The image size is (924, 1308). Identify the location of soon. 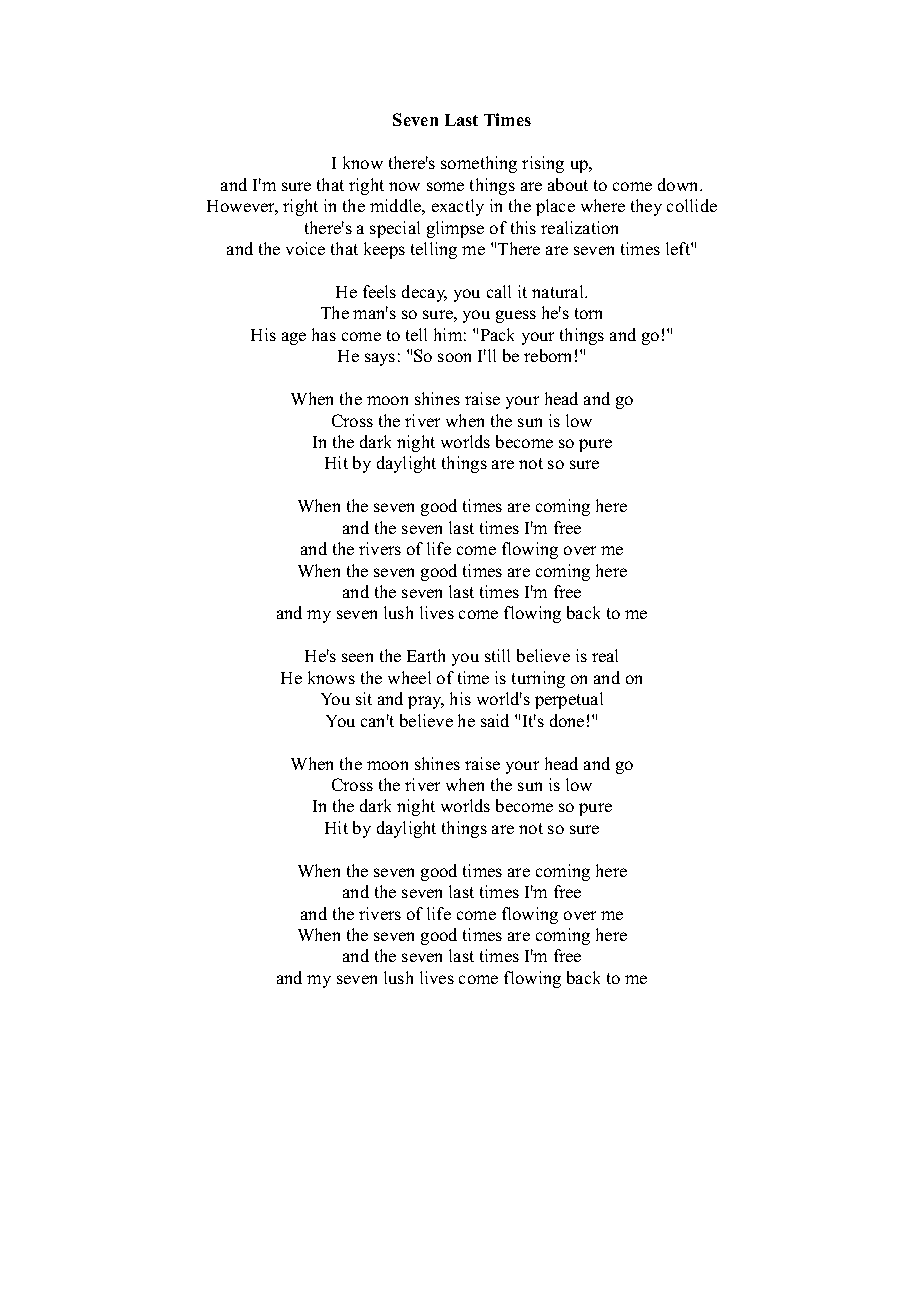
(454, 357).
